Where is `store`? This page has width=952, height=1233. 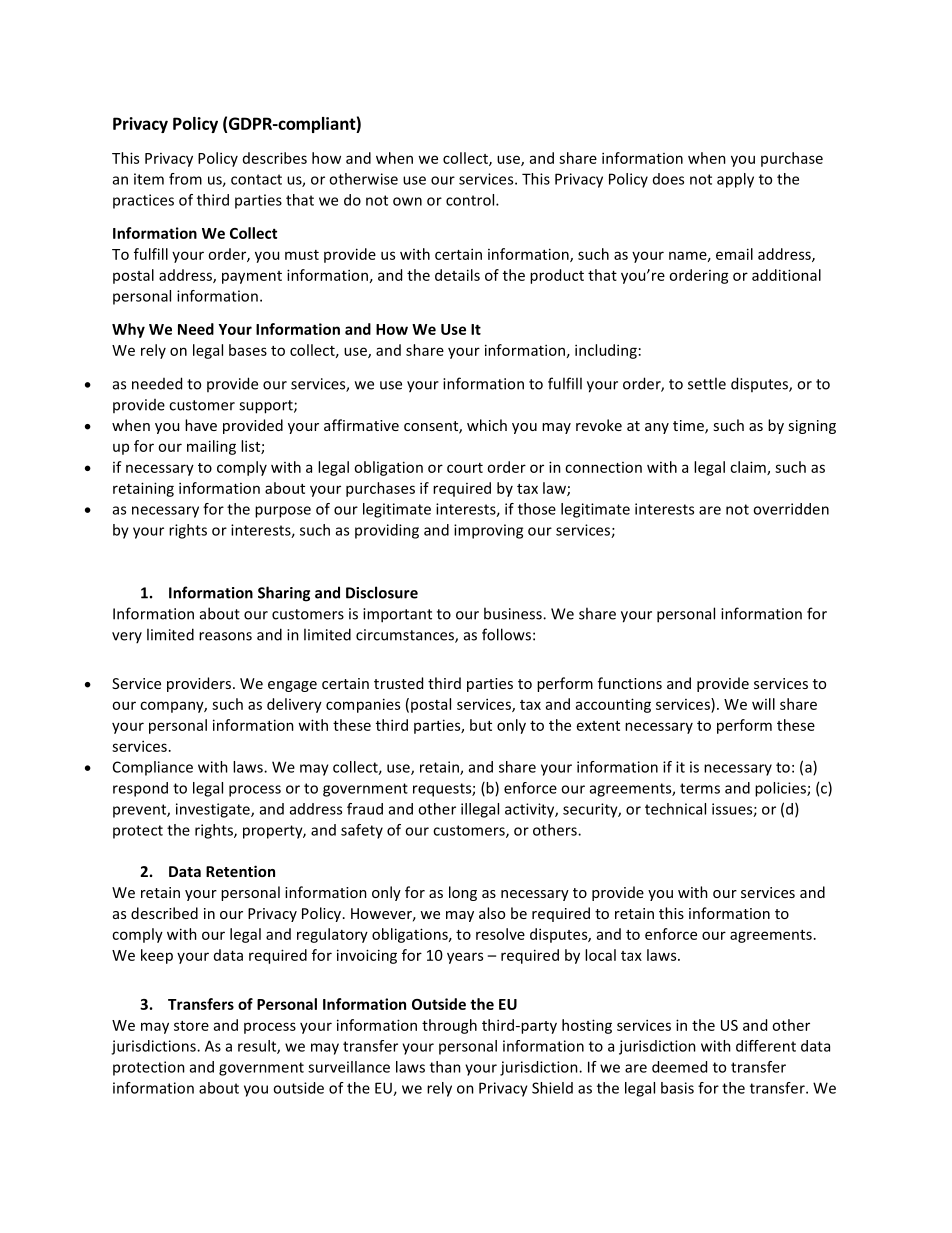
store is located at coordinates (191, 1026).
